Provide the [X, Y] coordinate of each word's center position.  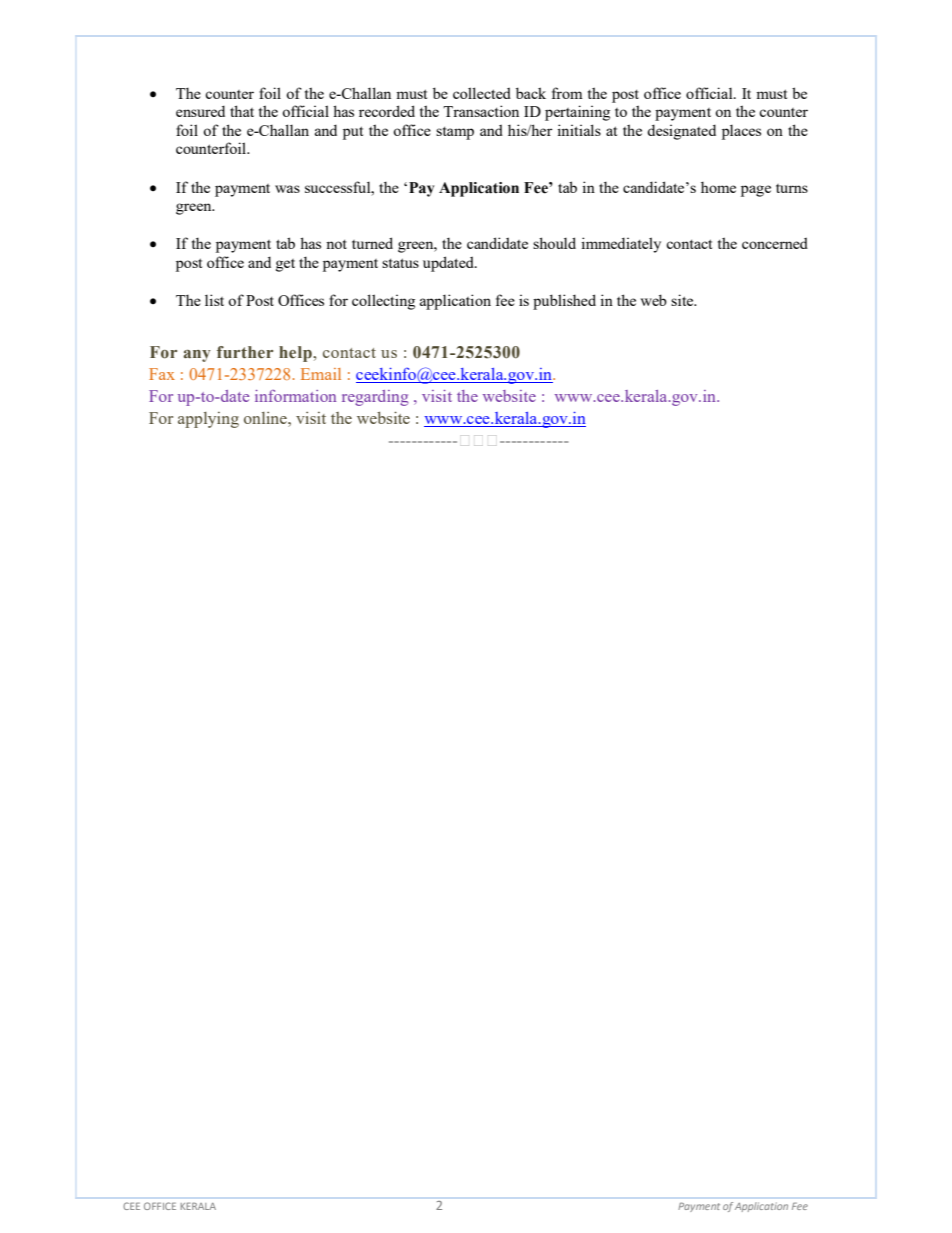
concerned [775, 243]
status [400, 263]
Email [321, 374]
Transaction [481, 111]
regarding [375, 398]
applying [208, 420]
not [336, 244]
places [741, 132]
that [242, 111]
